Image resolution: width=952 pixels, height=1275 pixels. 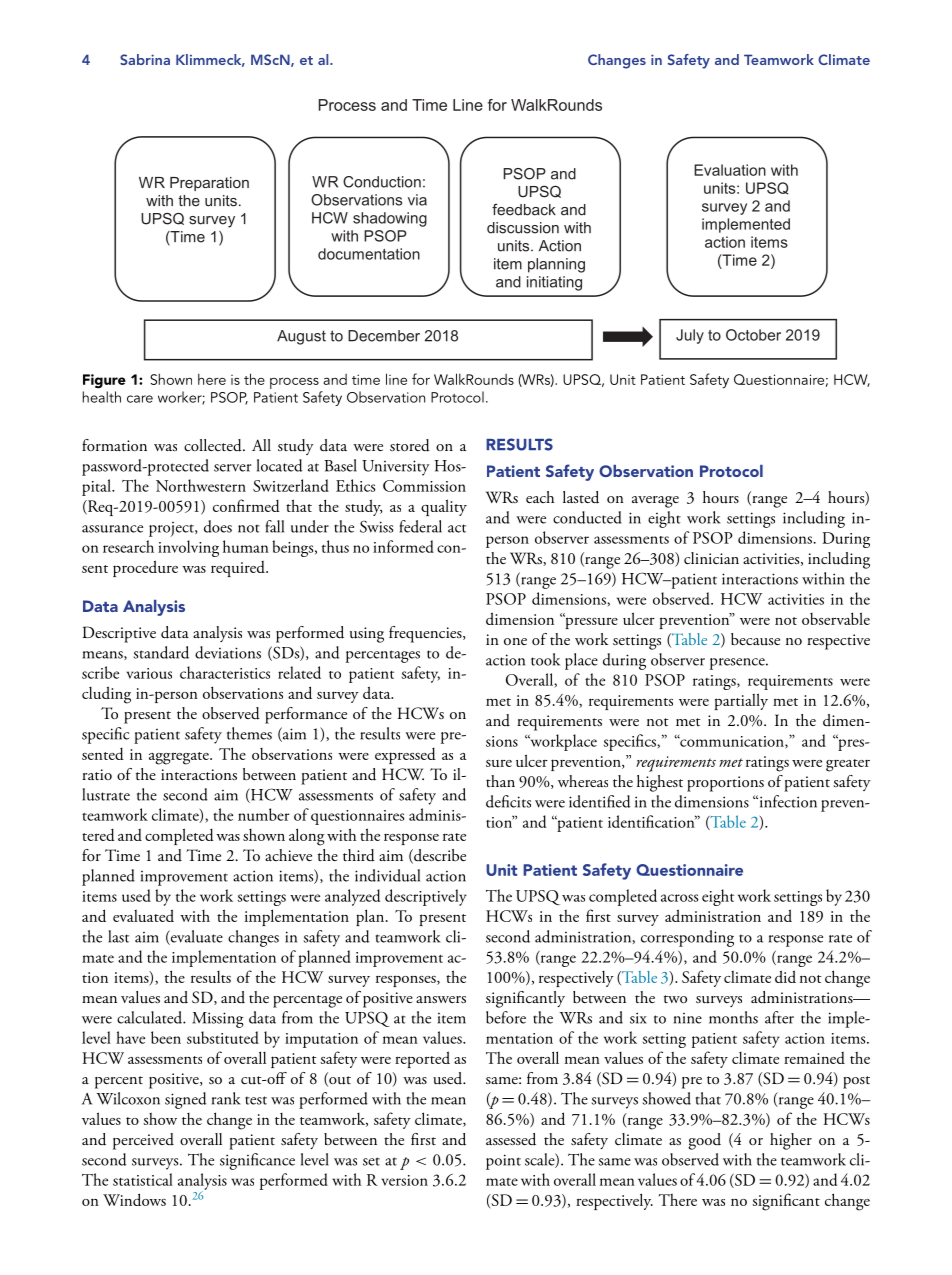 I want to click on higher, so click(x=791, y=1141).
